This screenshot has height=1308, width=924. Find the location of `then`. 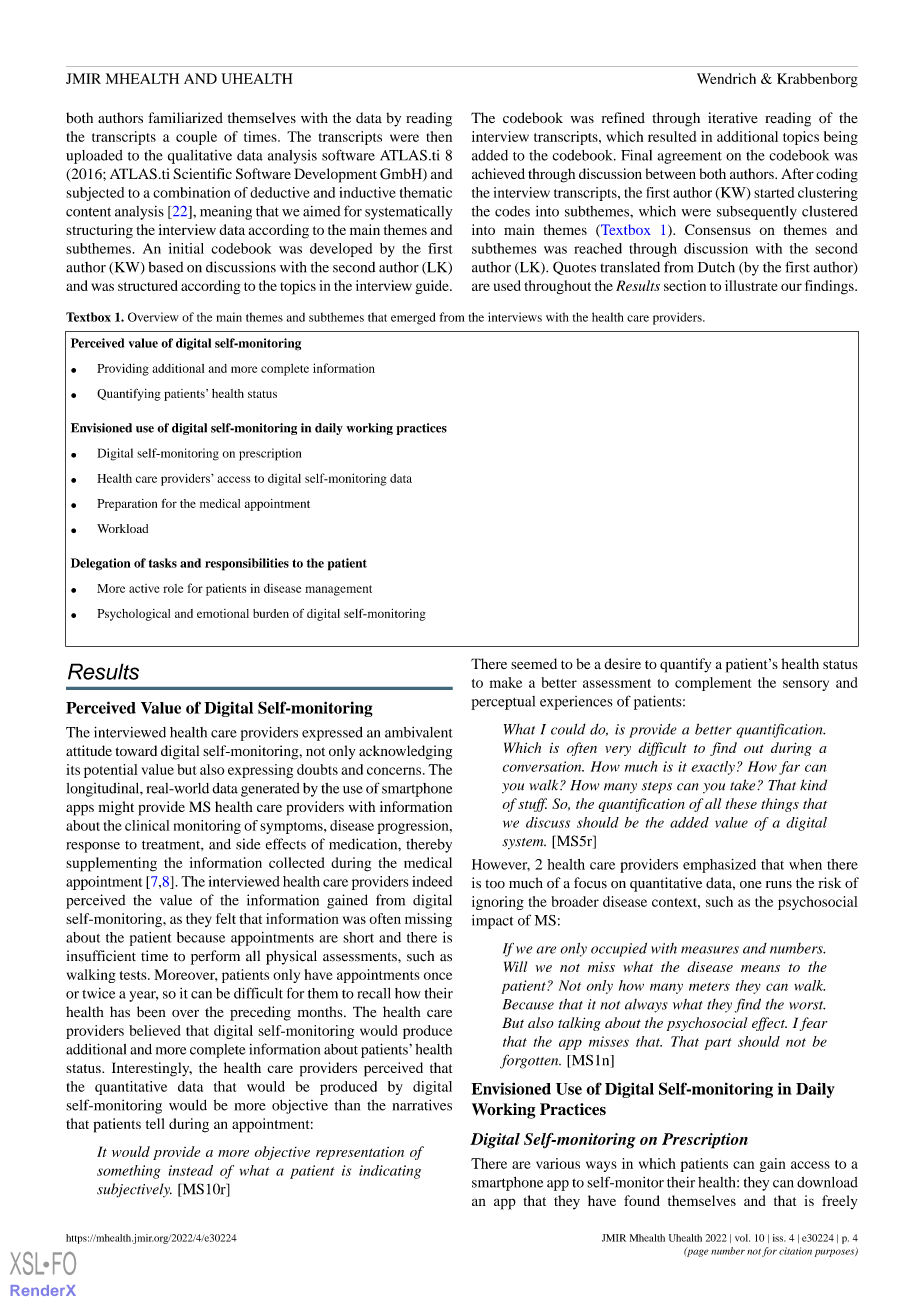

then is located at coordinates (439, 136).
